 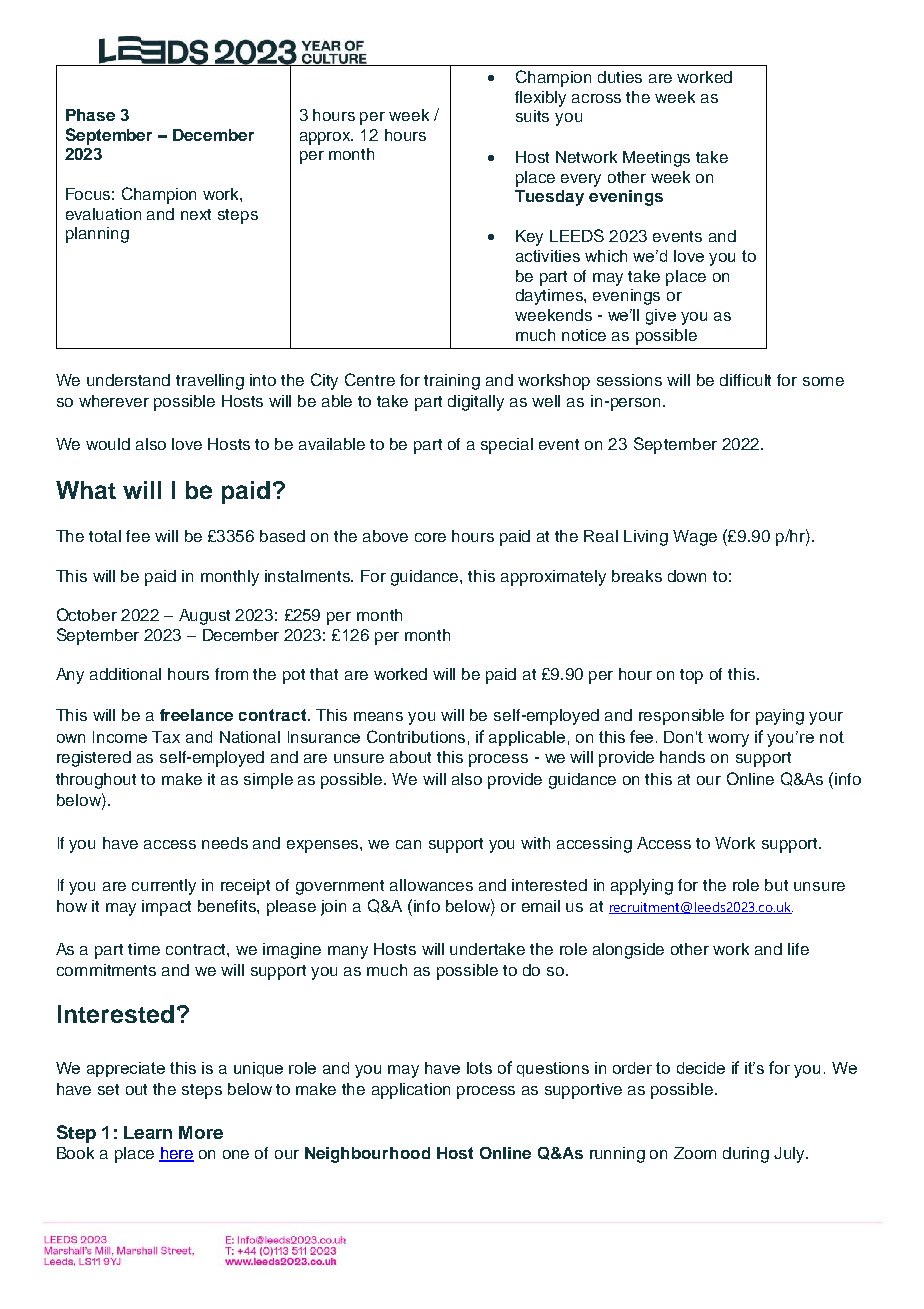 What do you see at coordinates (411, 1091) in the screenshot?
I see `application` at bounding box center [411, 1091].
